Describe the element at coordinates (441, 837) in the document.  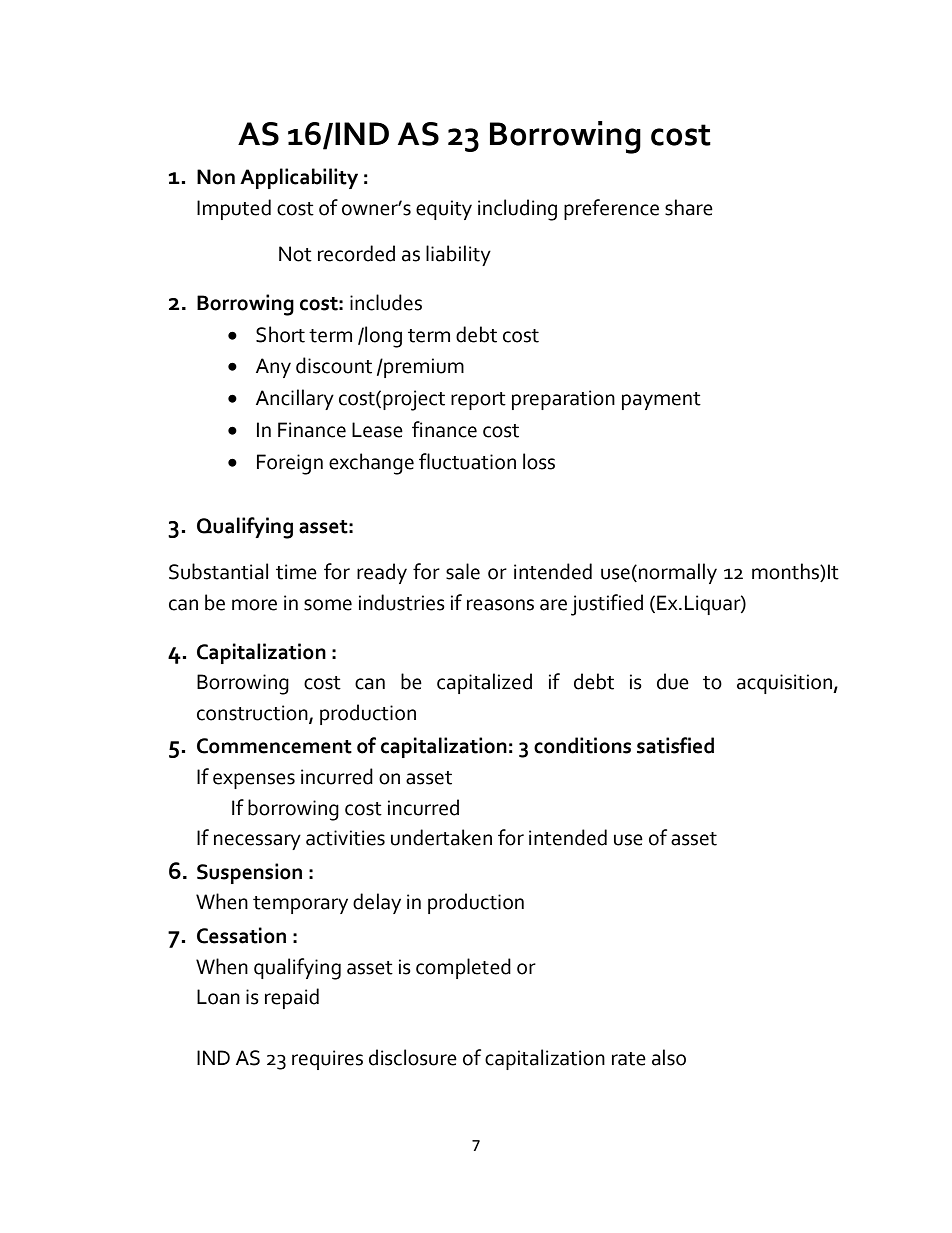
I see `undertaken` at that location.
